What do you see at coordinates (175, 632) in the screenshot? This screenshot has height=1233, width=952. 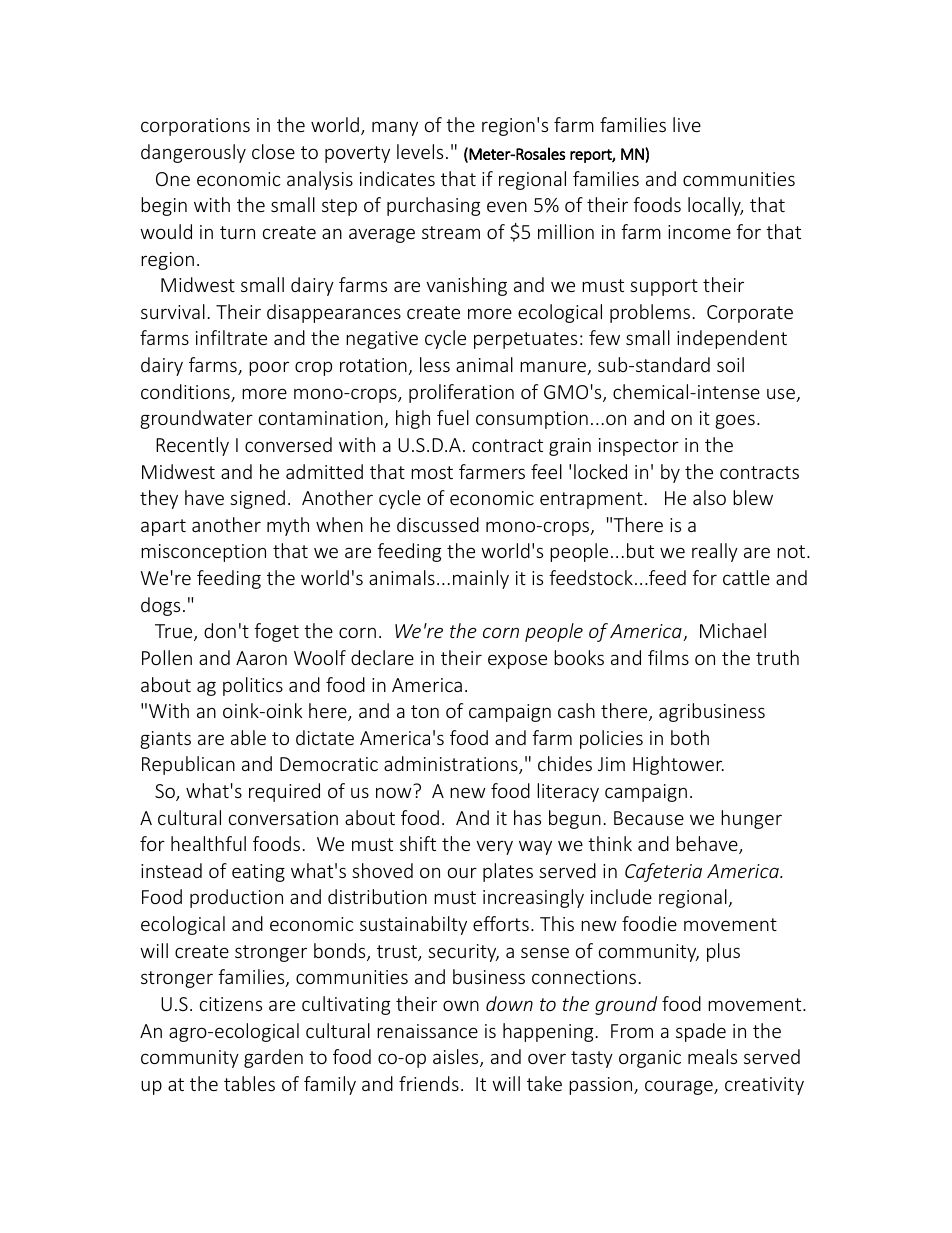 I see `True` at bounding box center [175, 632].
